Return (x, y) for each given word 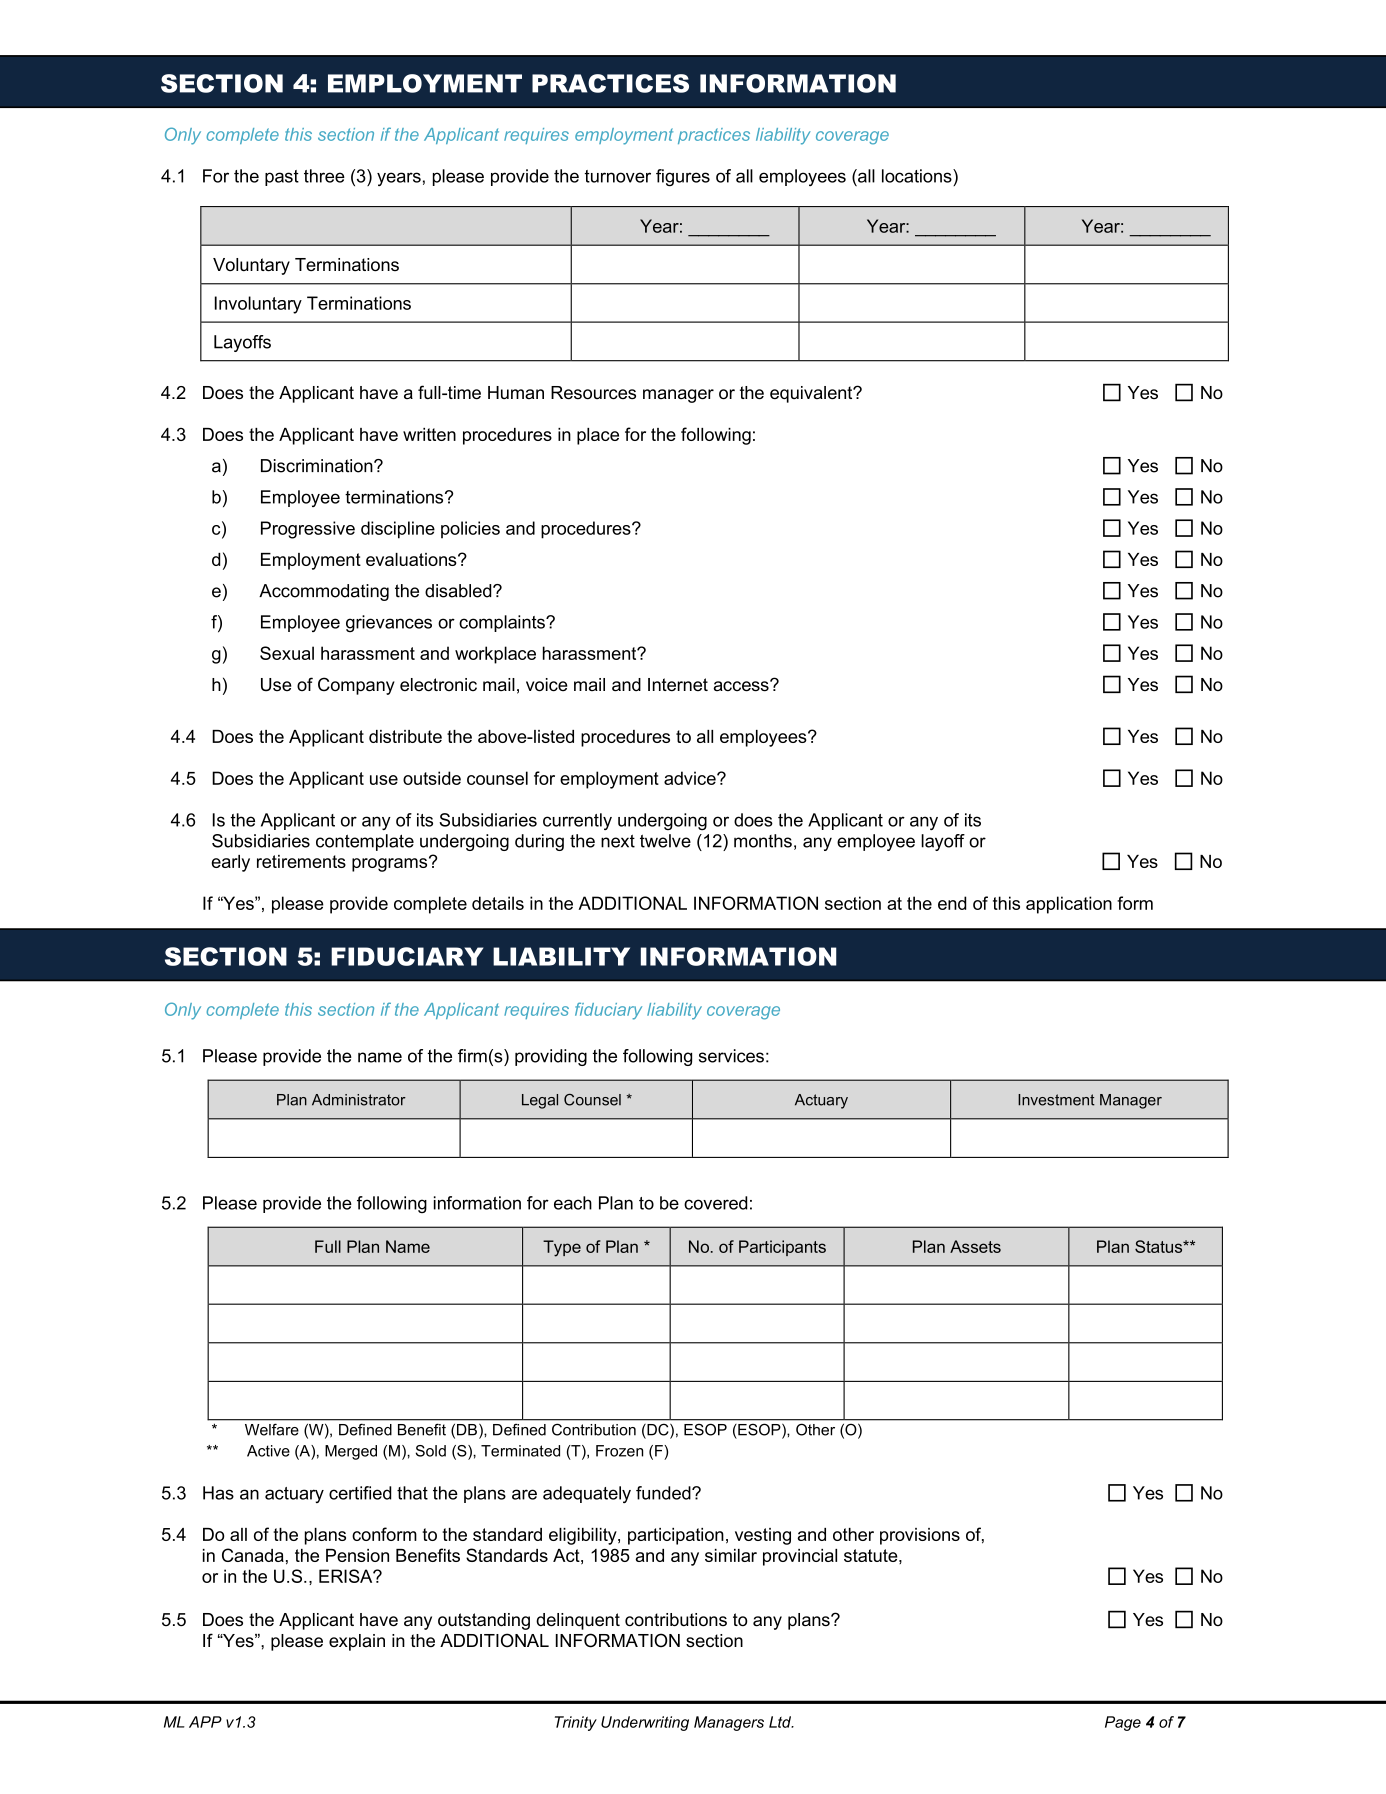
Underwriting (645, 1723)
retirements (301, 861)
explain (357, 1642)
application (1069, 905)
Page (1123, 1723)
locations (918, 176)
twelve (665, 841)
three (324, 176)
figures (683, 178)
